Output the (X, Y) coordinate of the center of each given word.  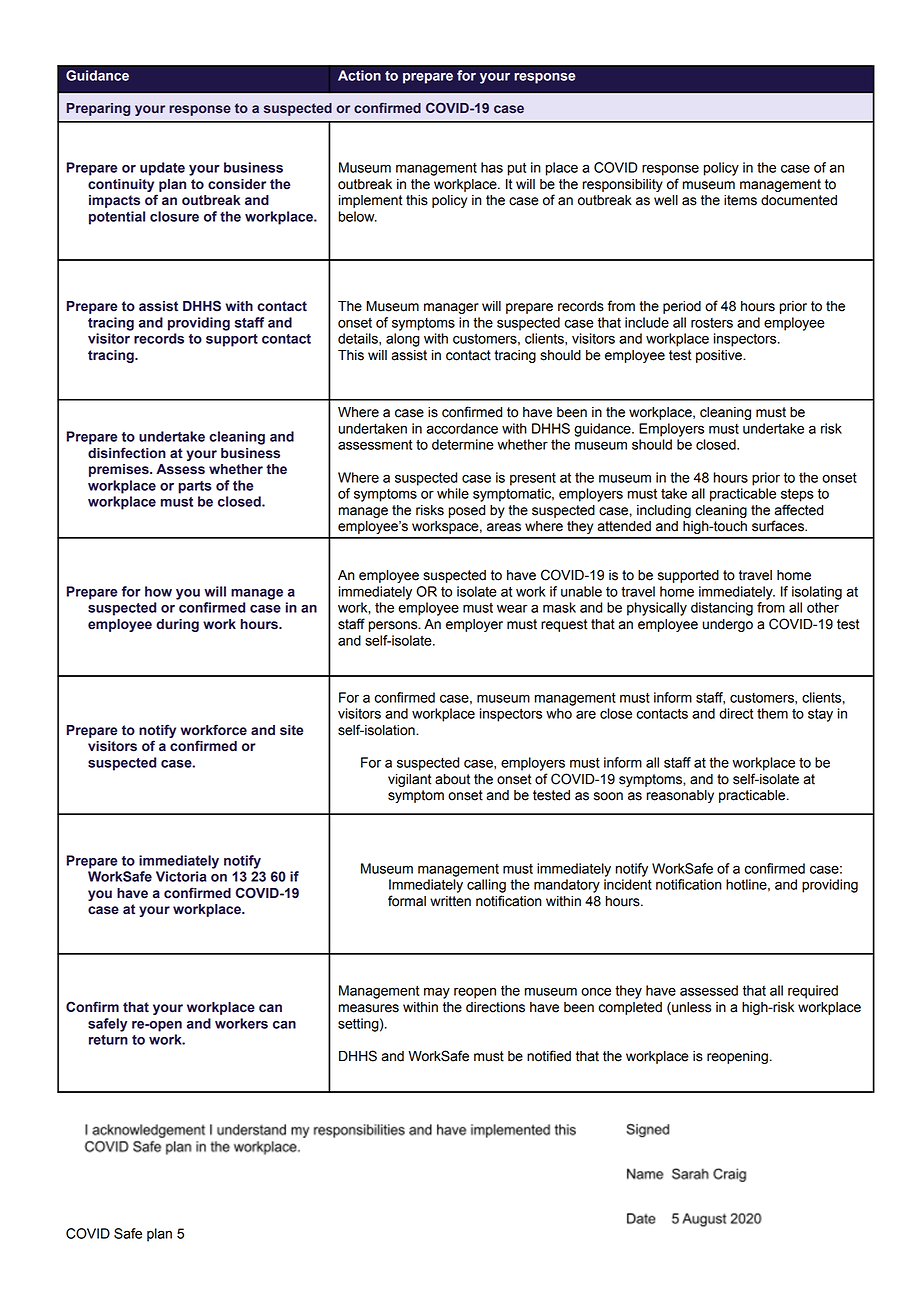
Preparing (98, 109)
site (291, 730)
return (108, 1040)
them (772, 713)
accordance (462, 428)
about (452, 779)
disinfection (127, 453)
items (740, 200)
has (492, 167)
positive (720, 356)
